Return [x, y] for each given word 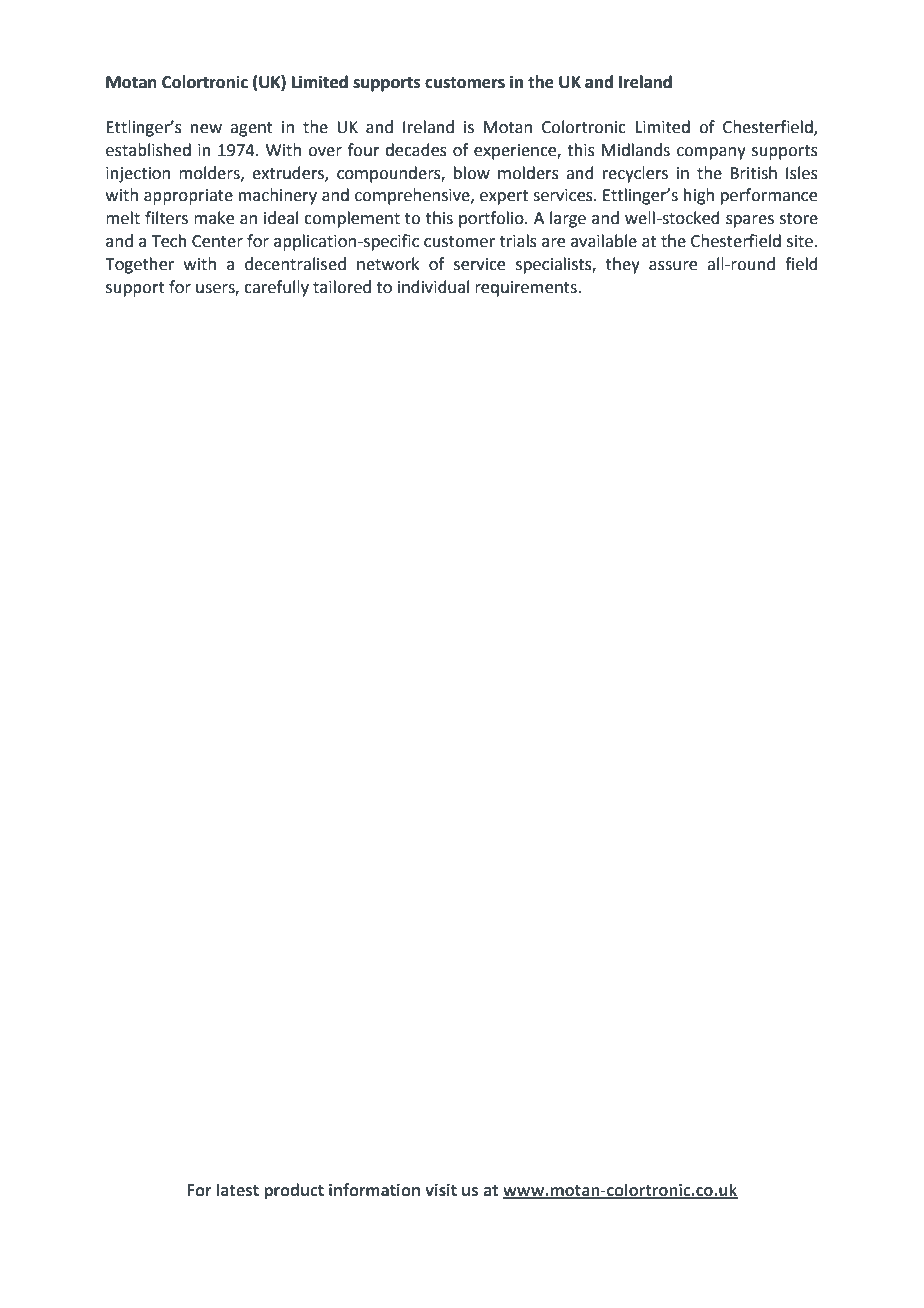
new [206, 129]
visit [441, 1190]
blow [472, 173]
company [711, 153]
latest [237, 1190]
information [374, 1190]
